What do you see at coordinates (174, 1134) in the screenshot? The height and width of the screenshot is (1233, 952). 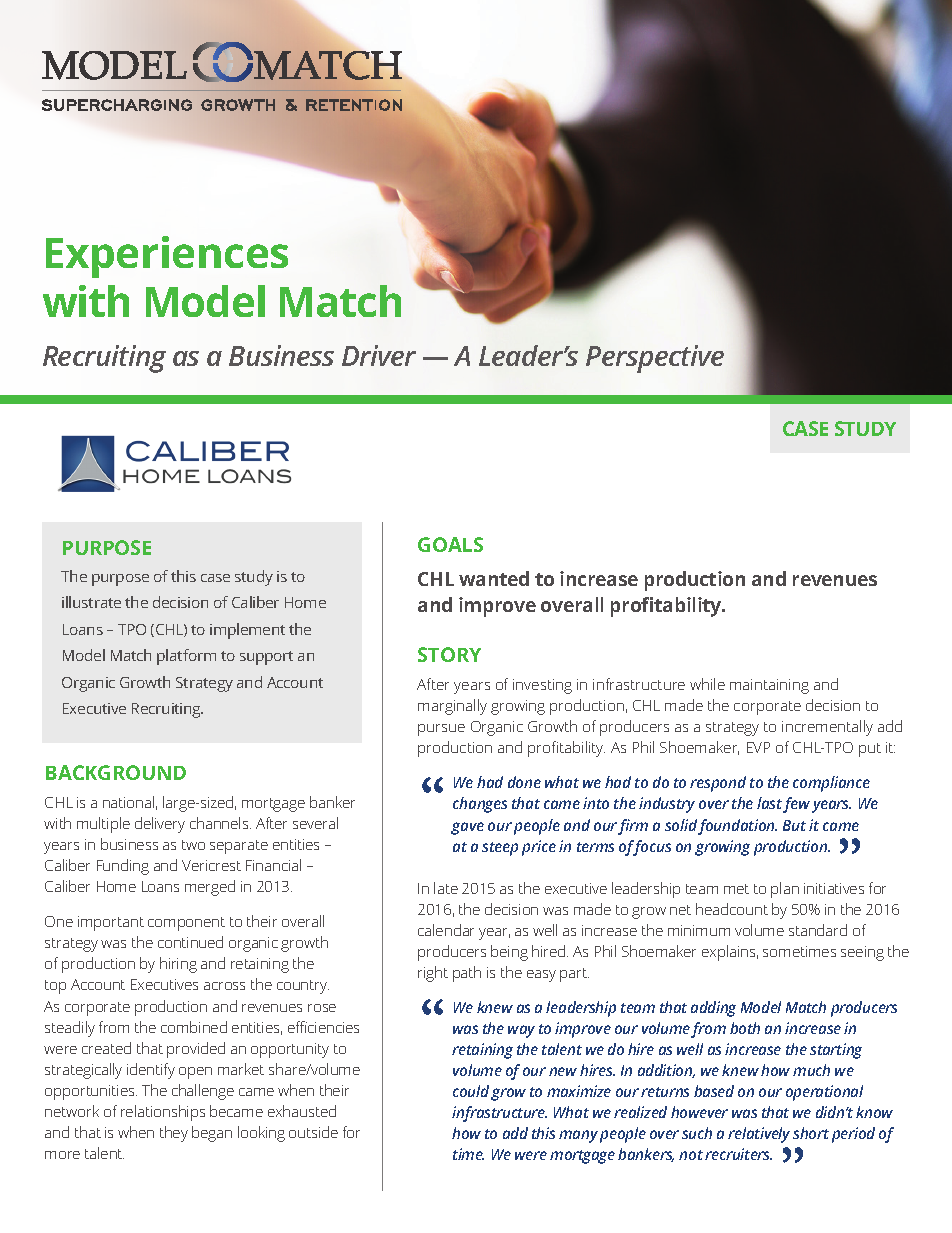 I see `they` at bounding box center [174, 1134].
